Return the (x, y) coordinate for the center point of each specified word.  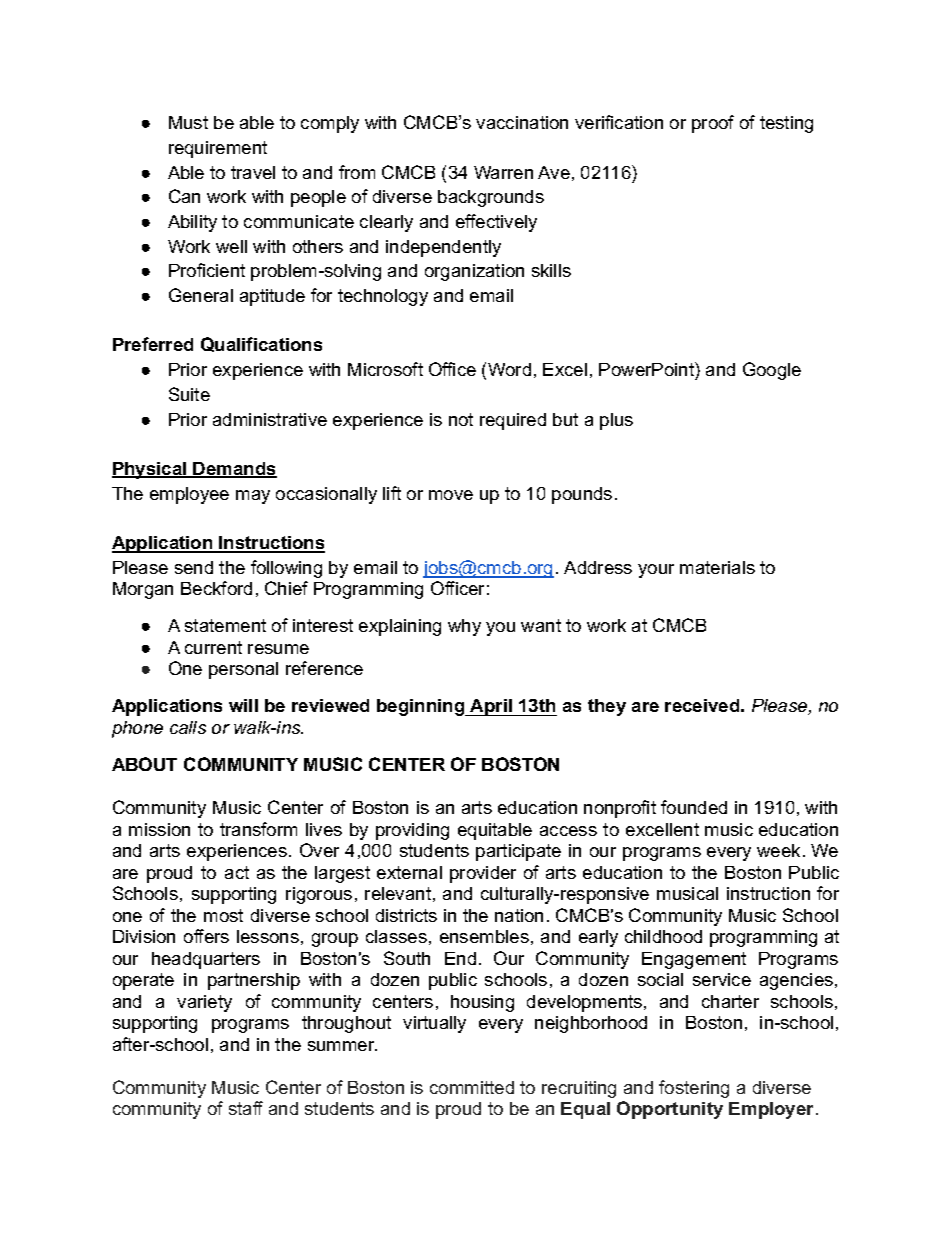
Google (772, 371)
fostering (694, 1089)
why (464, 627)
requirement (218, 149)
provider (483, 874)
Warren (503, 172)
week (778, 850)
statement (225, 625)
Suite (189, 394)
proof (713, 124)
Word (509, 369)
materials (717, 567)
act (237, 872)
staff (246, 1108)
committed (472, 1087)
